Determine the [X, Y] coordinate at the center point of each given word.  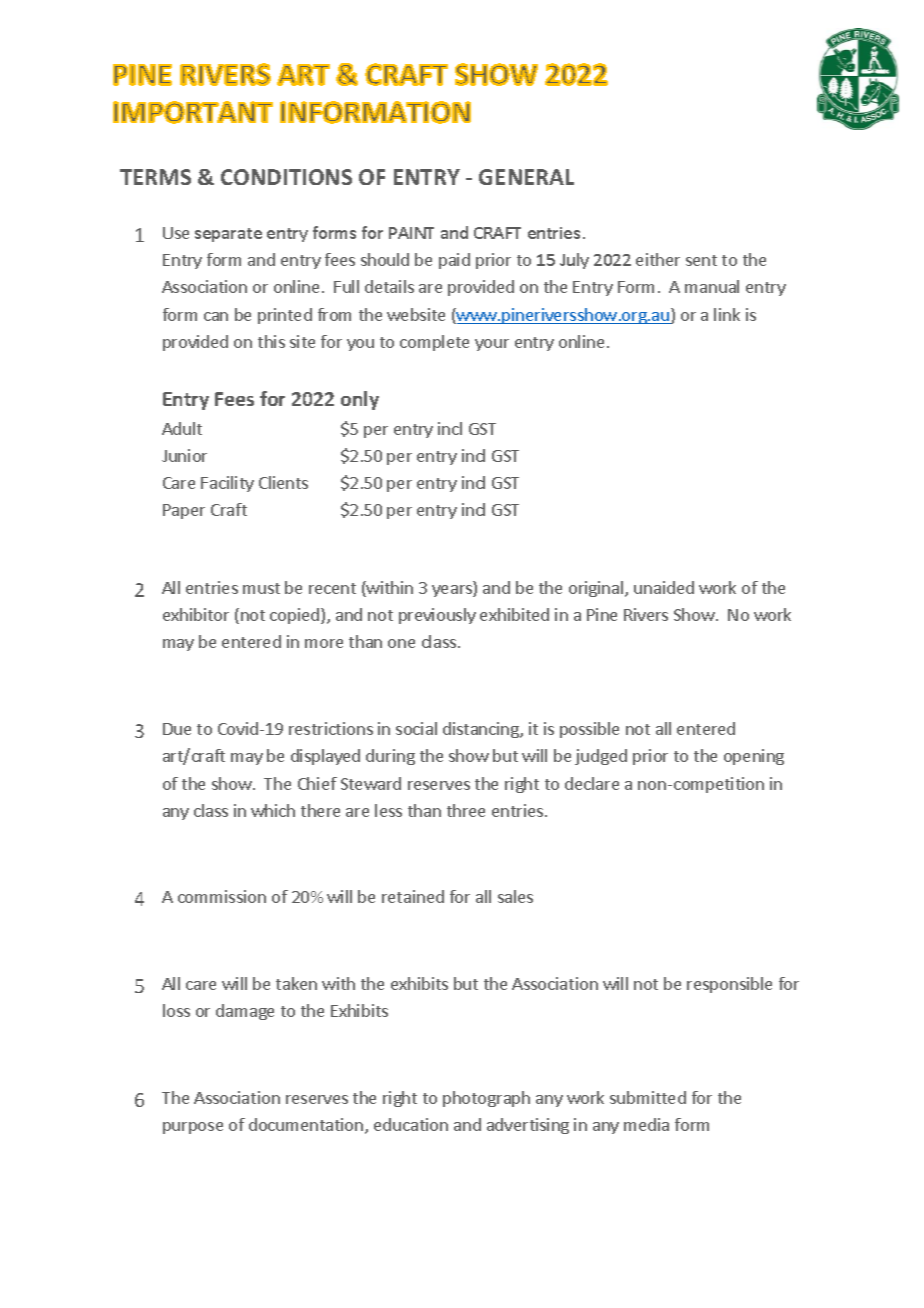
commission [222, 896]
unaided [664, 587]
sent [701, 260]
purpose [193, 1128]
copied [296, 616]
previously [437, 616]
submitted [648, 1097]
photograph [486, 1099]
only [360, 400]
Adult [182, 428]
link [727, 314]
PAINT [411, 233]
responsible [729, 985]
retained [413, 896]
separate [228, 235]
